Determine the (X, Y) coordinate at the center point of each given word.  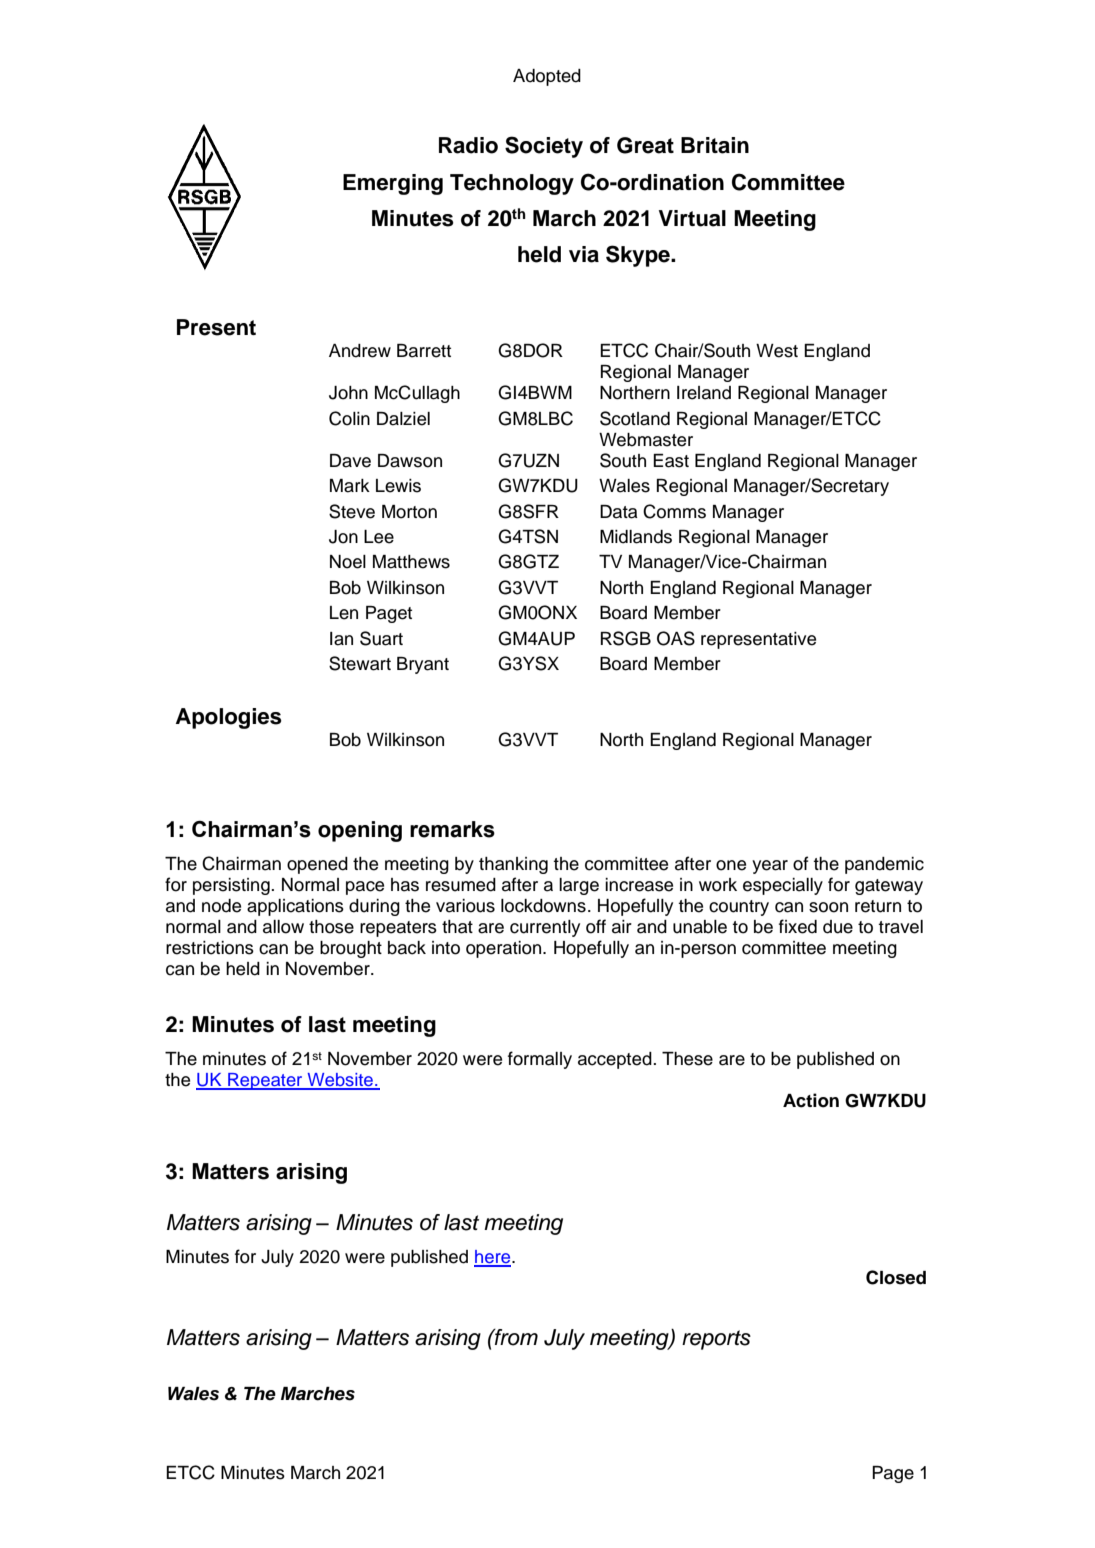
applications (295, 907)
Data (619, 512)
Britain (715, 145)
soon (828, 907)
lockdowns (543, 906)
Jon (343, 537)
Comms (674, 511)
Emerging (393, 184)
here (493, 1258)
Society (544, 147)
